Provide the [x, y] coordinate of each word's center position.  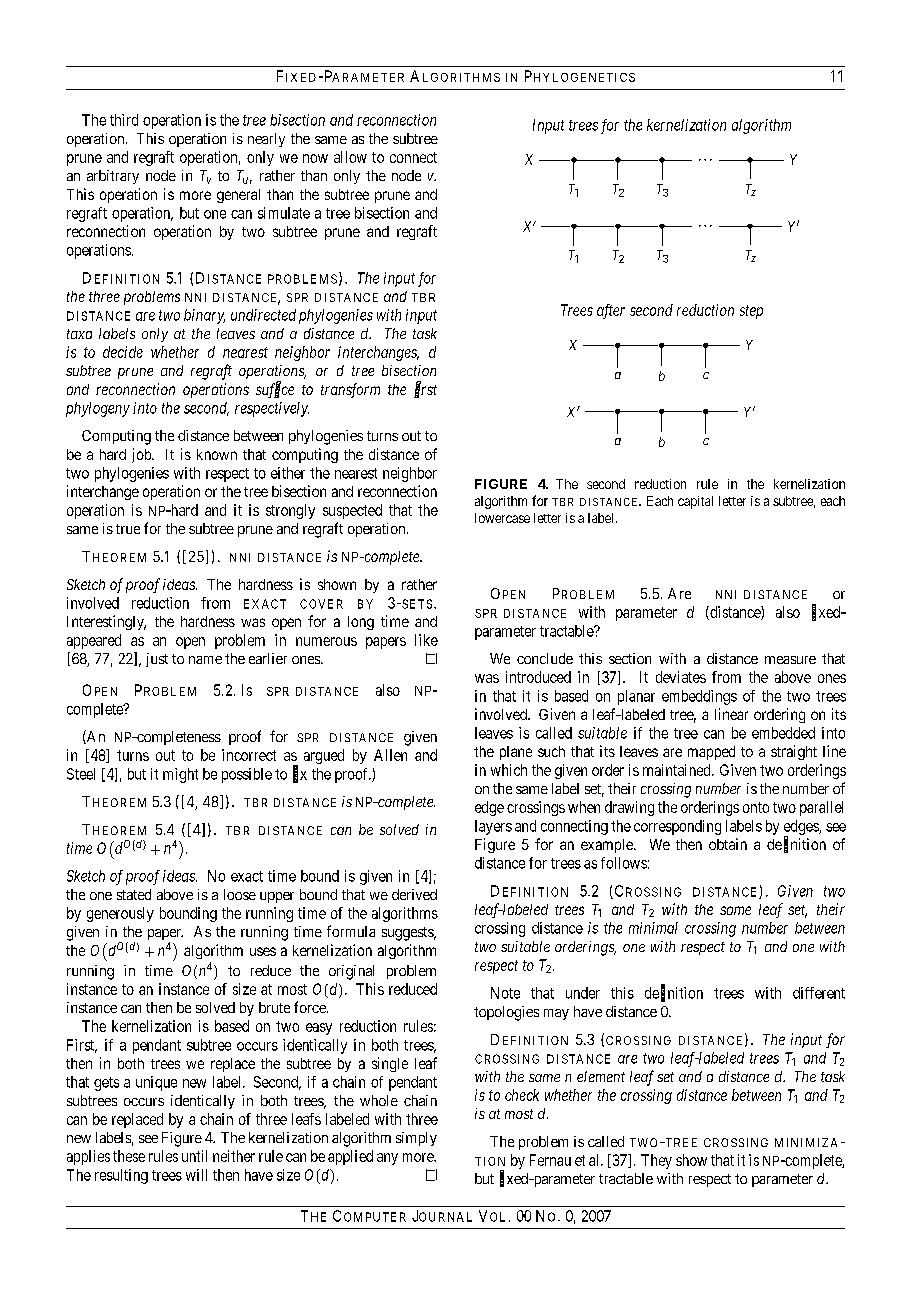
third [124, 120]
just [157, 660]
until [194, 1156]
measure [790, 660]
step [751, 312]
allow [350, 157]
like [426, 640]
